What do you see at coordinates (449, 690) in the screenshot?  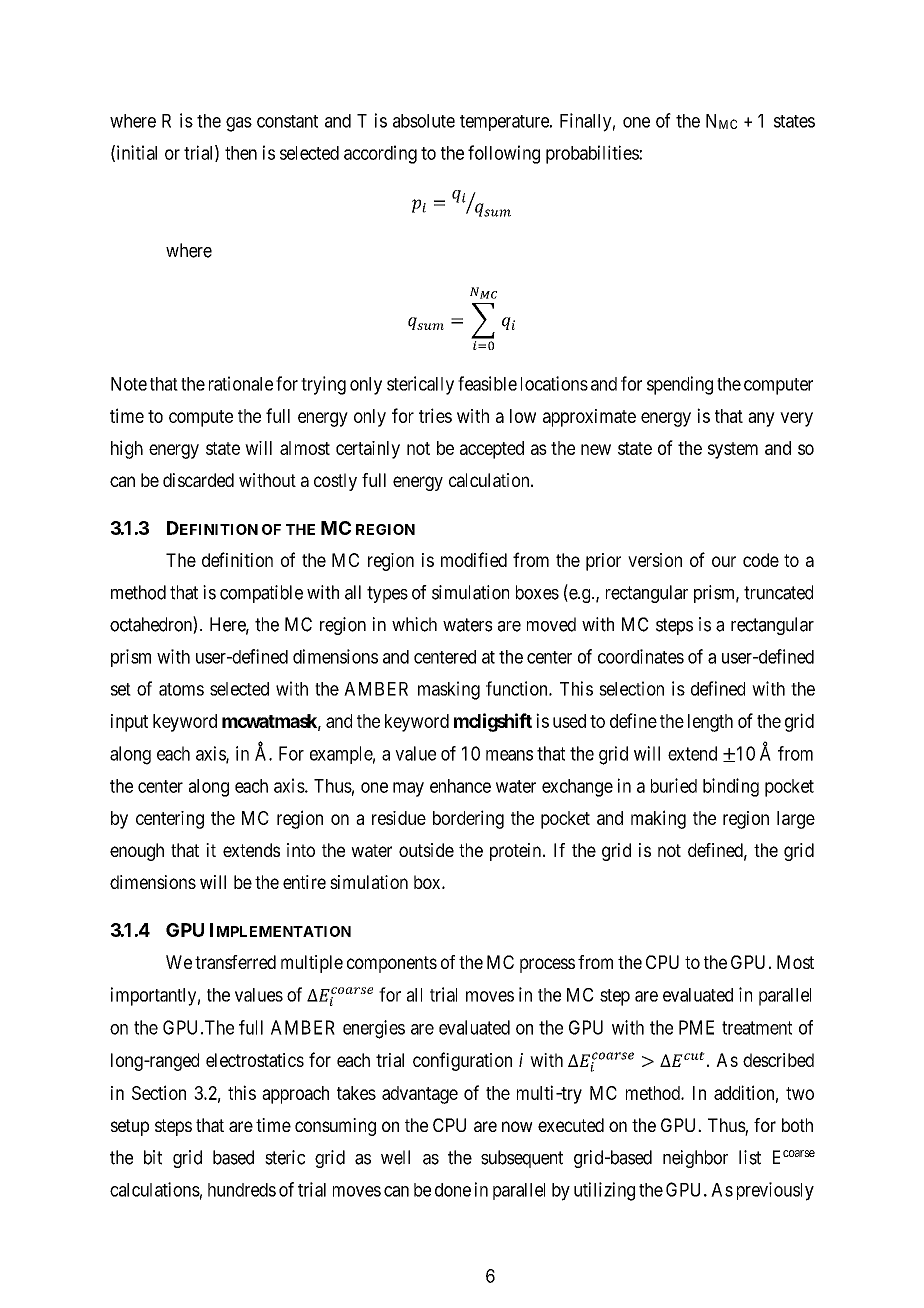 I see `masking` at bounding box center [449, 690].
